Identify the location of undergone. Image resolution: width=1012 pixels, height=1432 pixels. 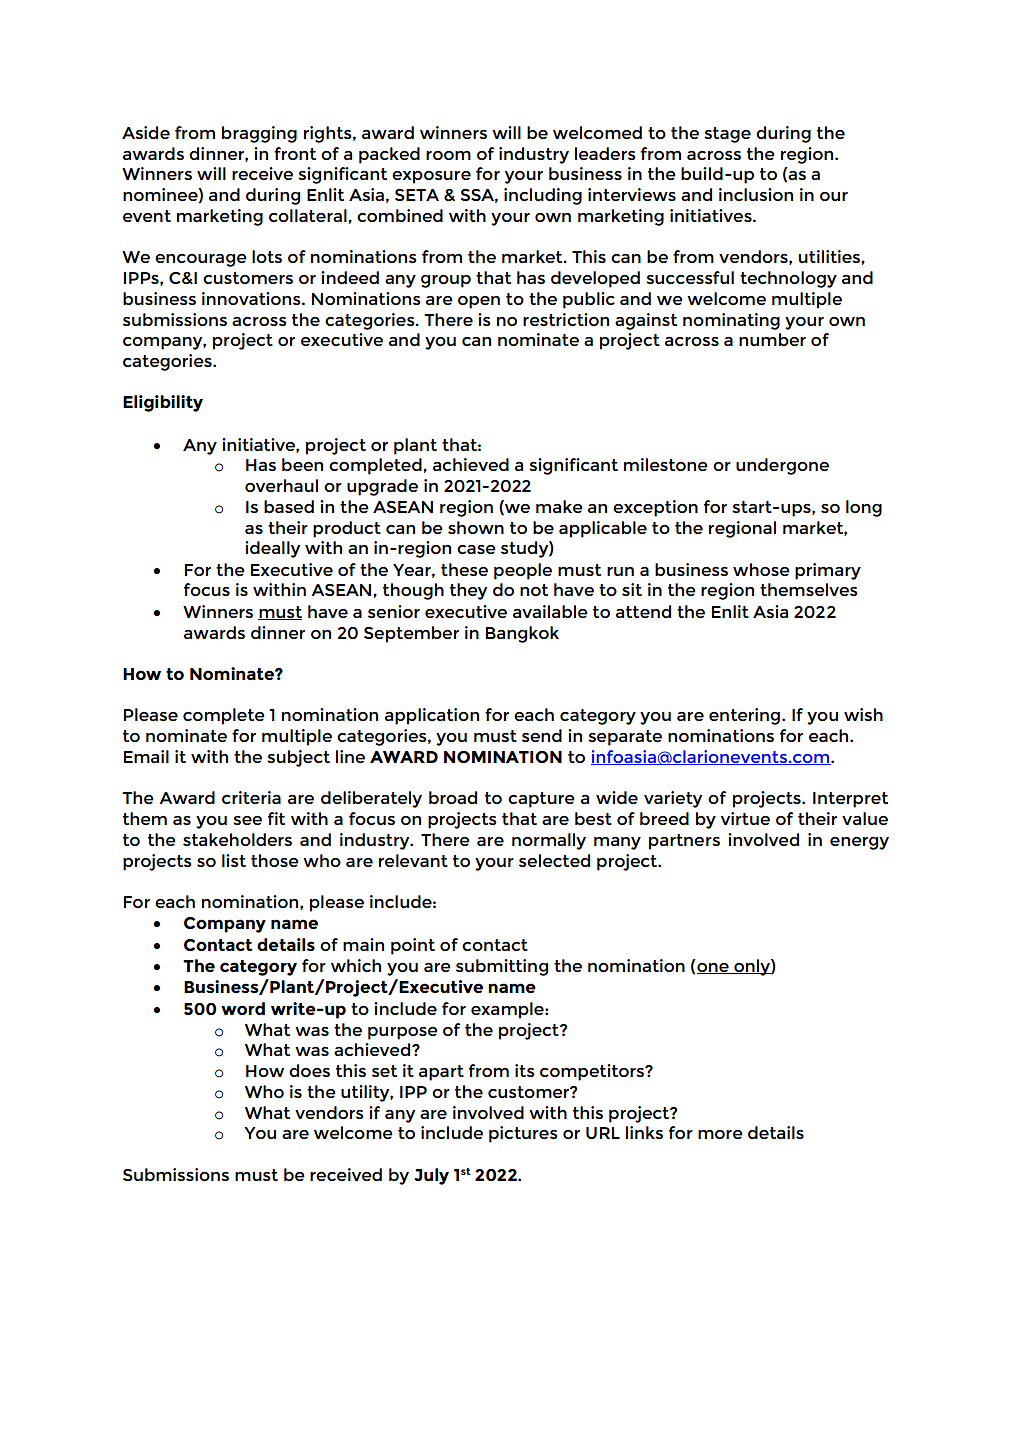
(782, 466).
